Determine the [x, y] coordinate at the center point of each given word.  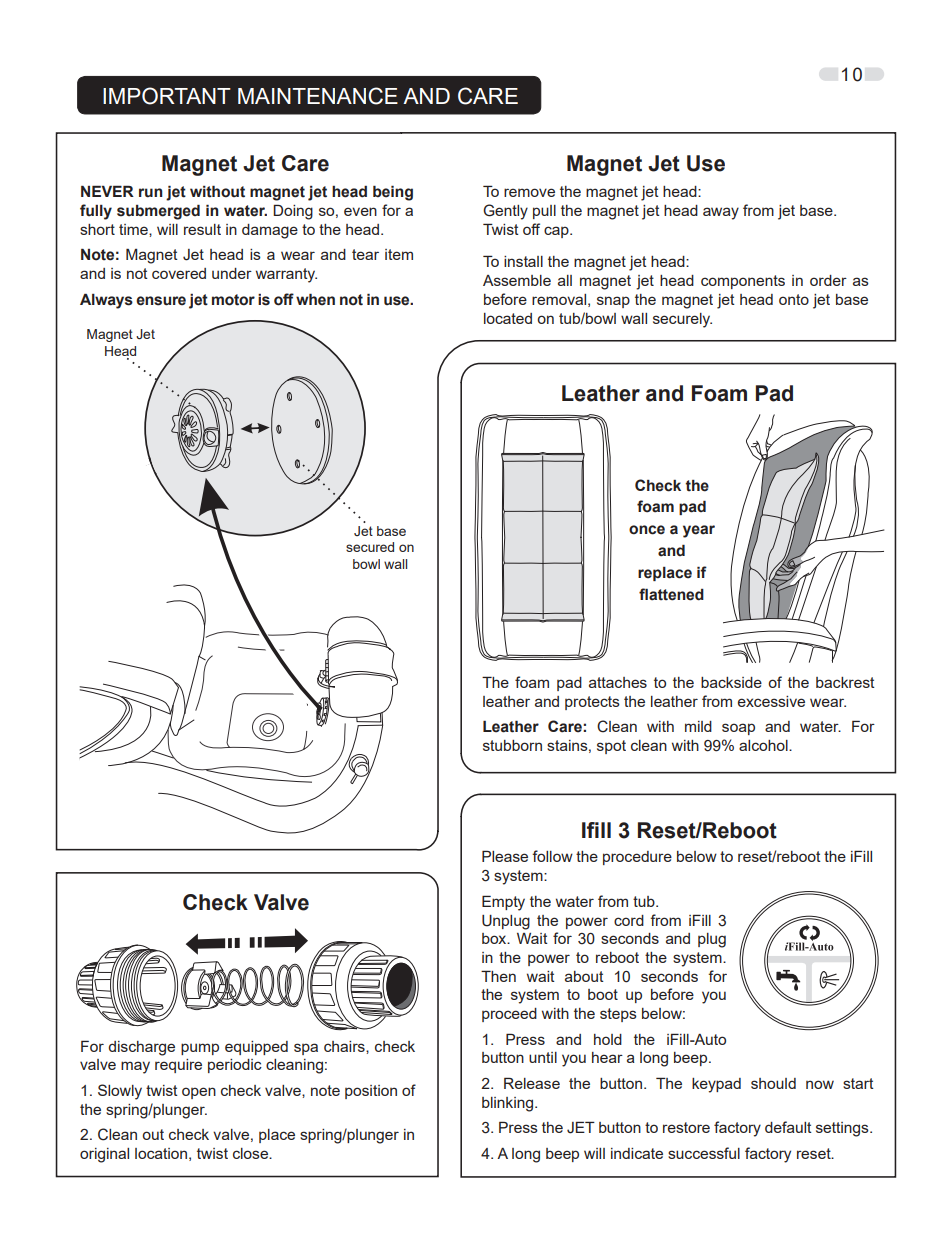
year [699, 531]
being [393, 193]
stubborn [512, 745]
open [199, 1093]
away [721, 213]
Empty [503, 903]
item [399, 254]
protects [592, 703]
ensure [161, 301]
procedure [637, 858]
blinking [509, 1104]
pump [200, 1049]
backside [731, 682]
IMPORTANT [167, 96]
